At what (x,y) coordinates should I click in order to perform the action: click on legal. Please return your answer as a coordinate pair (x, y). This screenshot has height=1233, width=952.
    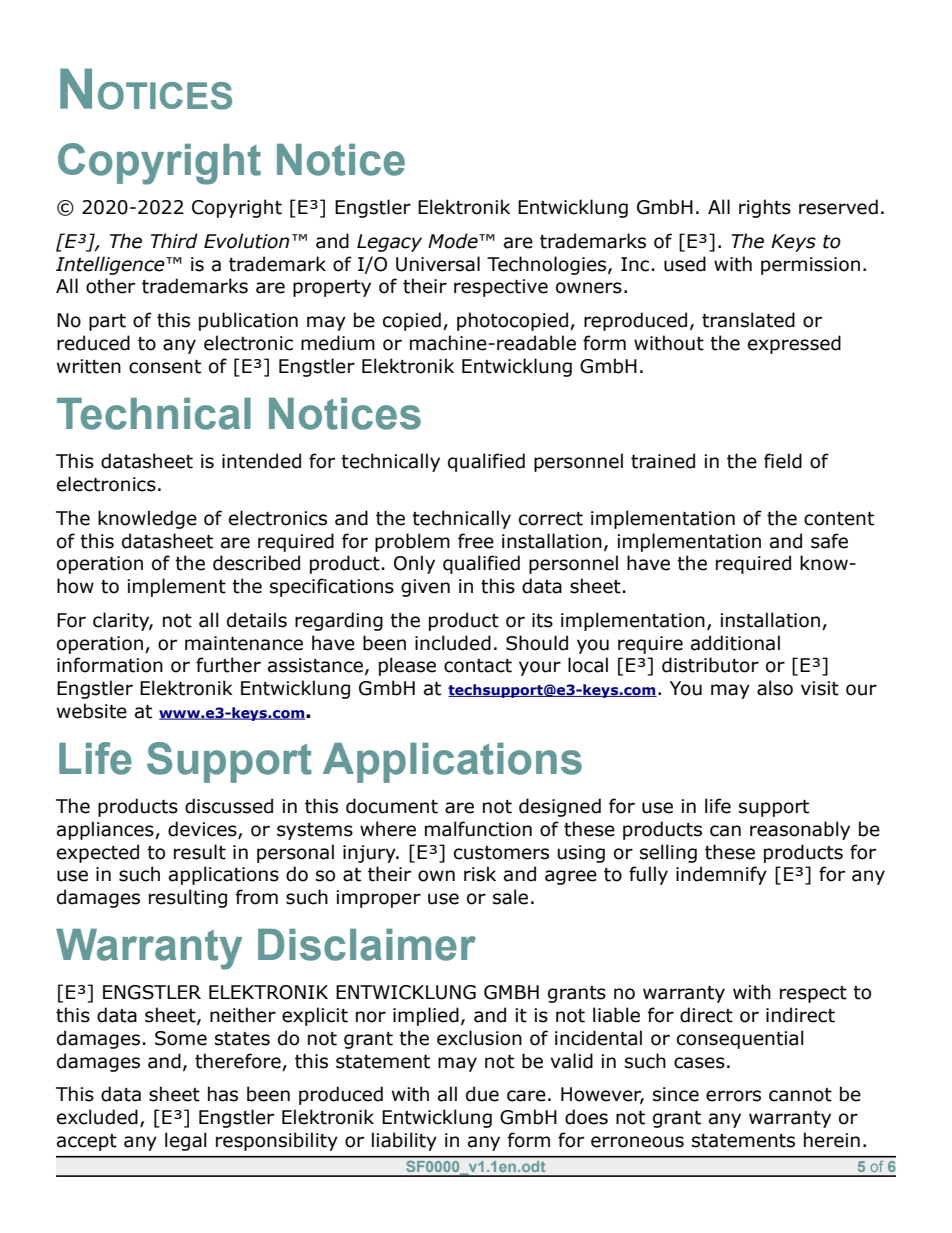
    Looking at the image, I should click on (186, 1141).
